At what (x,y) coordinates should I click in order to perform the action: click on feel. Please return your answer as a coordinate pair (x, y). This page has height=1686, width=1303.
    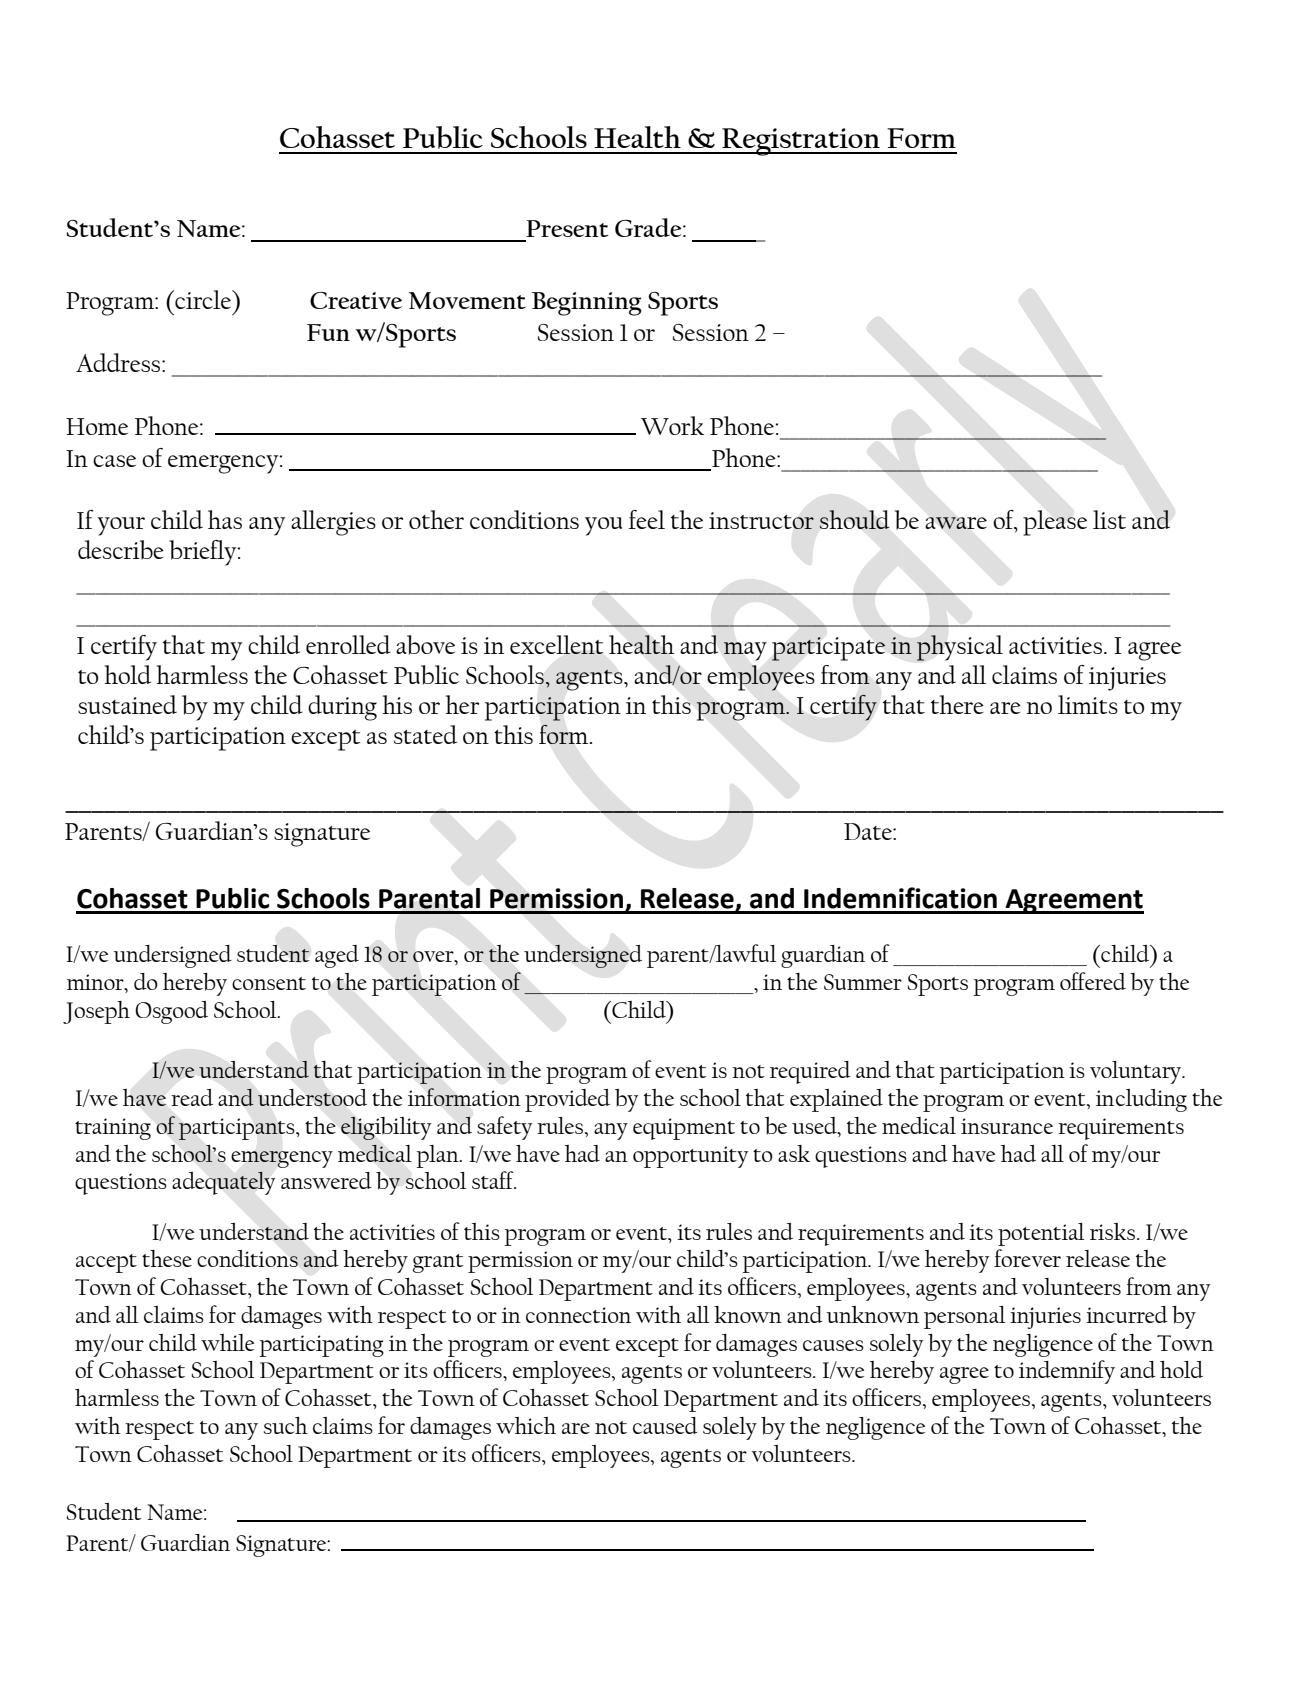
    Looking at the image, I should click on (647, 519).
